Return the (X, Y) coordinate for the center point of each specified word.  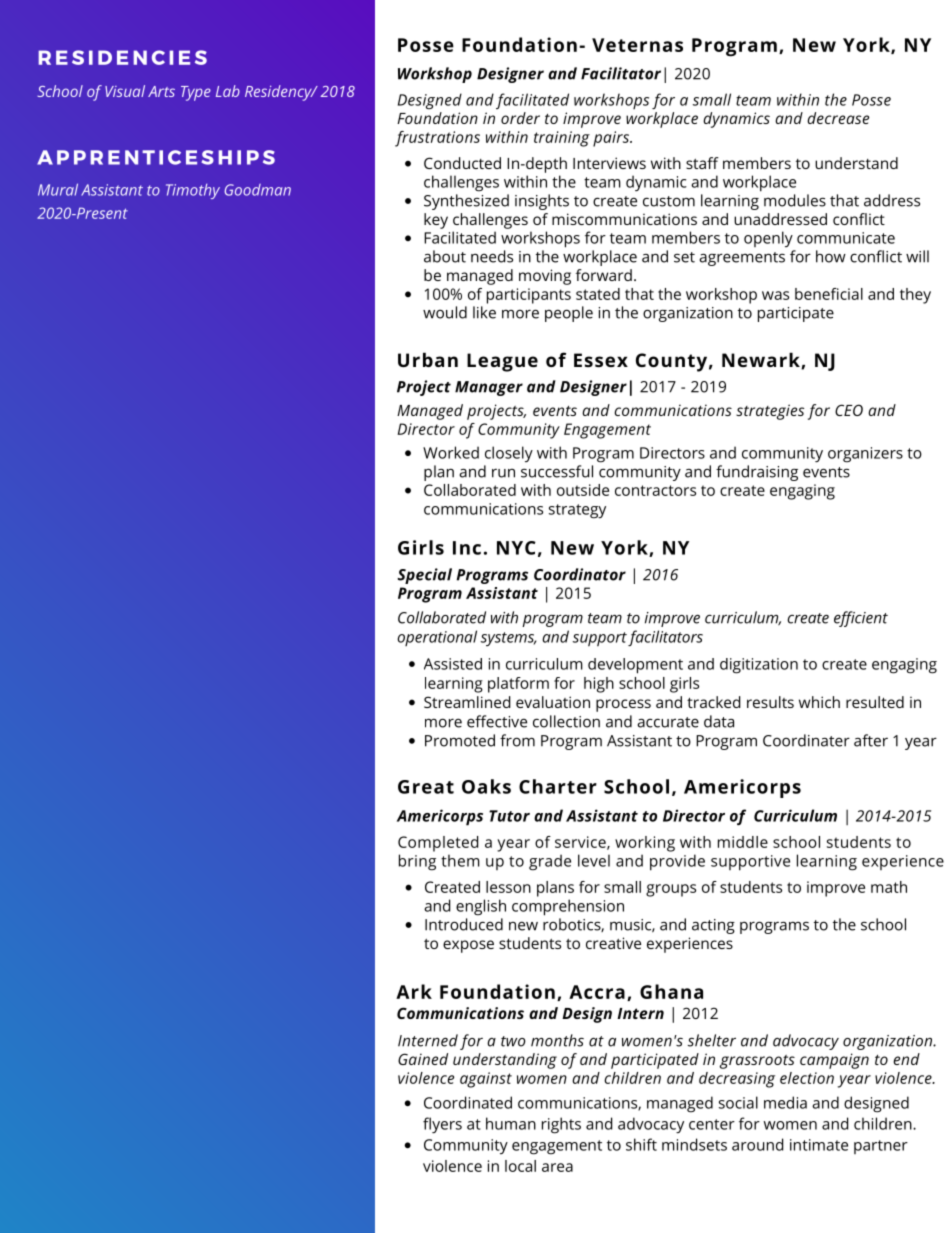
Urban (428, 359)
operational (437, 638)
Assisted (453, 664)
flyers (442, 1125)
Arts (161, 91)
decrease (838, 118)
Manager (489, 388)
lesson (508, 887)
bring (417, 862)
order (520, 118)
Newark (762, 360)
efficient (861, 619)
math (889, 887)
